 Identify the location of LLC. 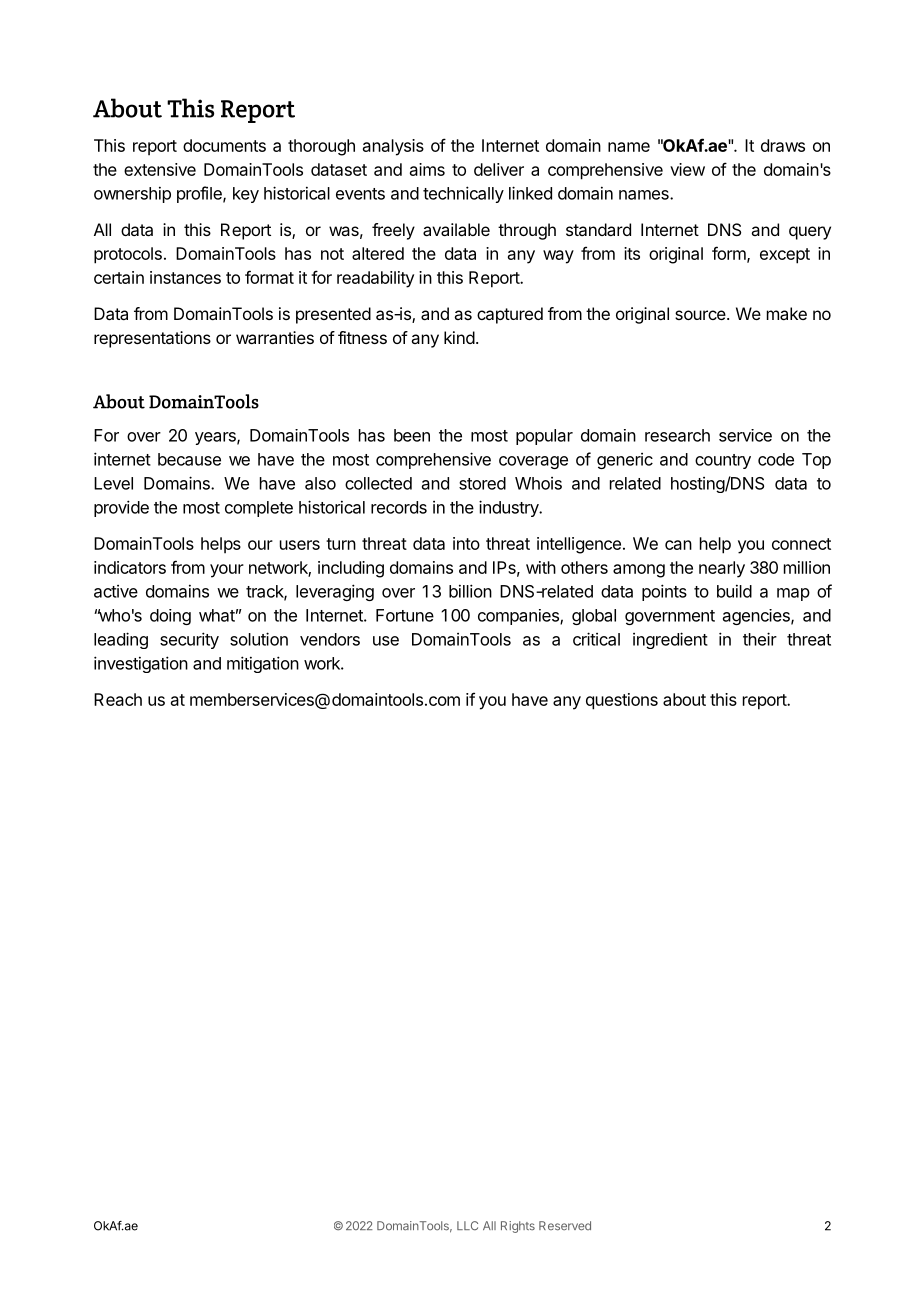
(467, 1225).
